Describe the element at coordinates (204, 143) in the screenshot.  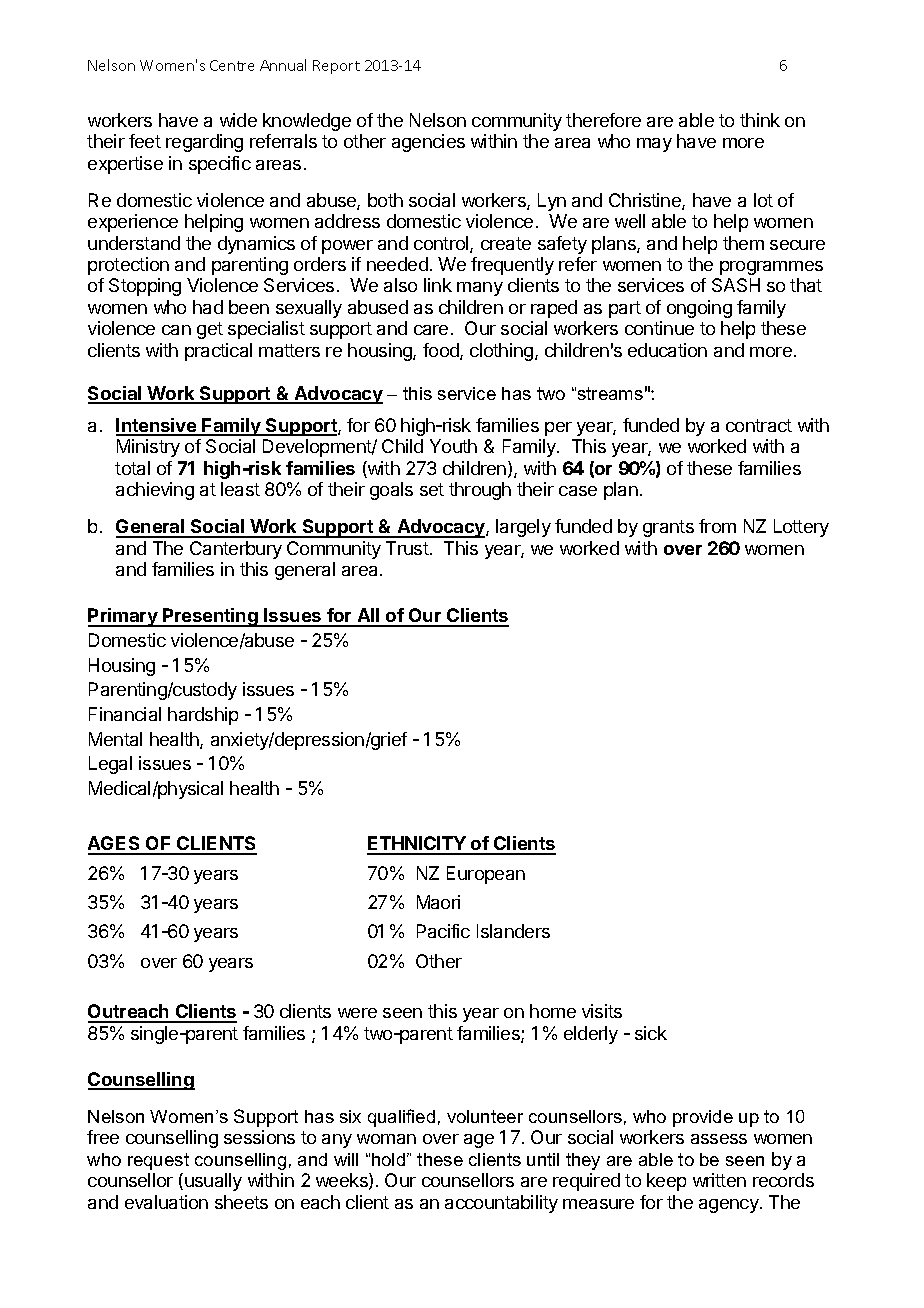
I see `regarding` at that location.
